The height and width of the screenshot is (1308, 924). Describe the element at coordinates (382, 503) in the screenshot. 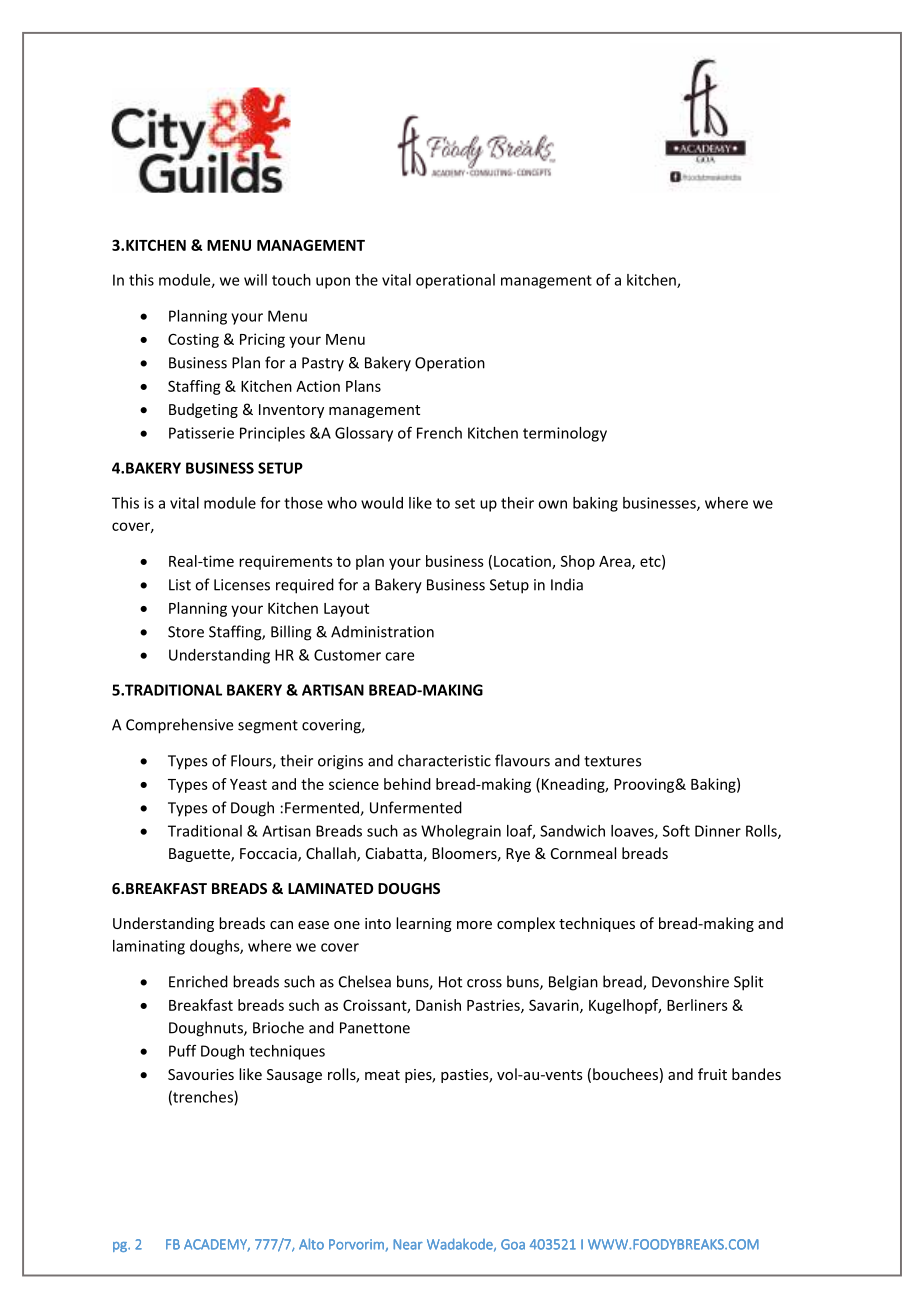

I see `would` at that location.
